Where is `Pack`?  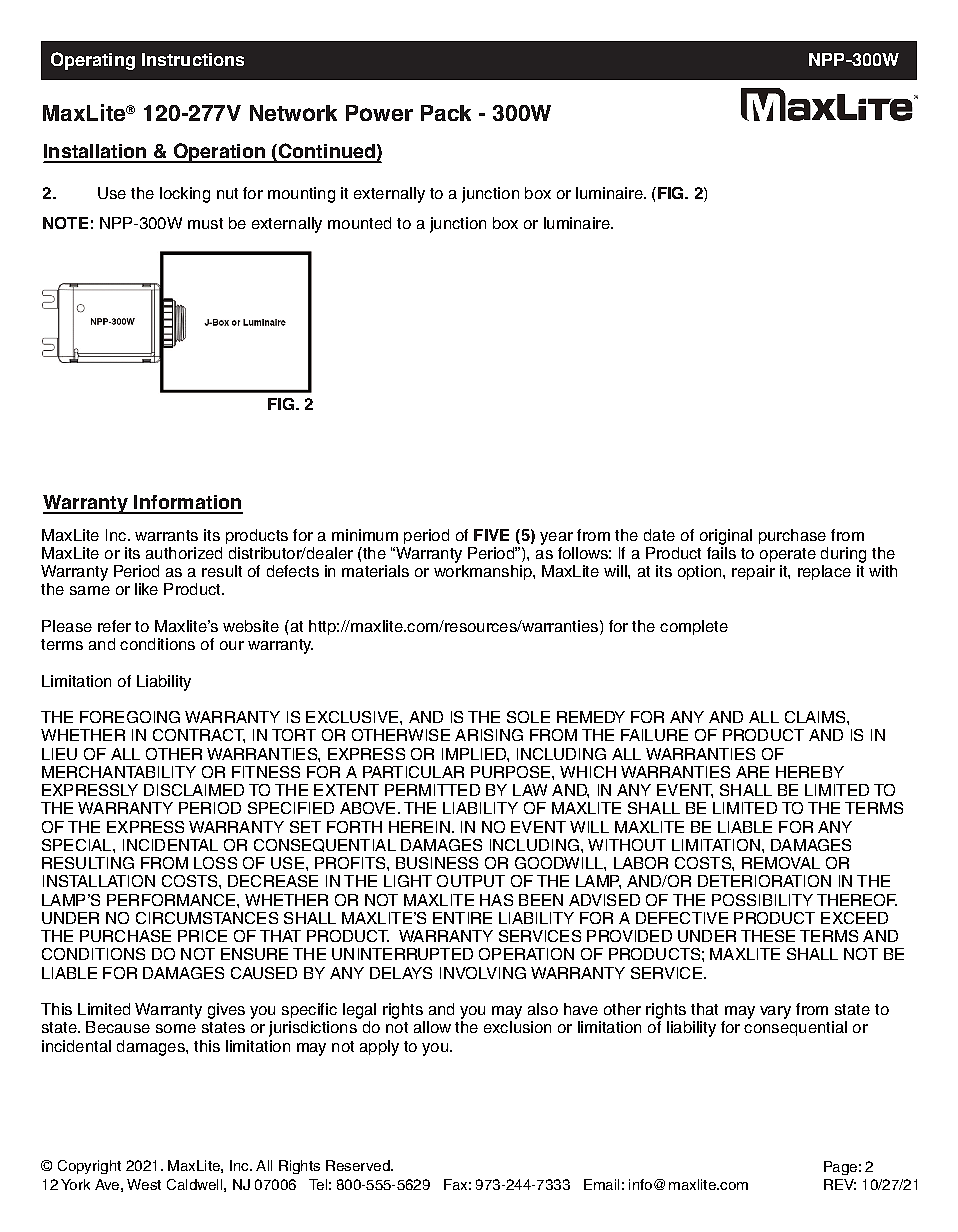 Pack is located at coordinates (446, 113).
